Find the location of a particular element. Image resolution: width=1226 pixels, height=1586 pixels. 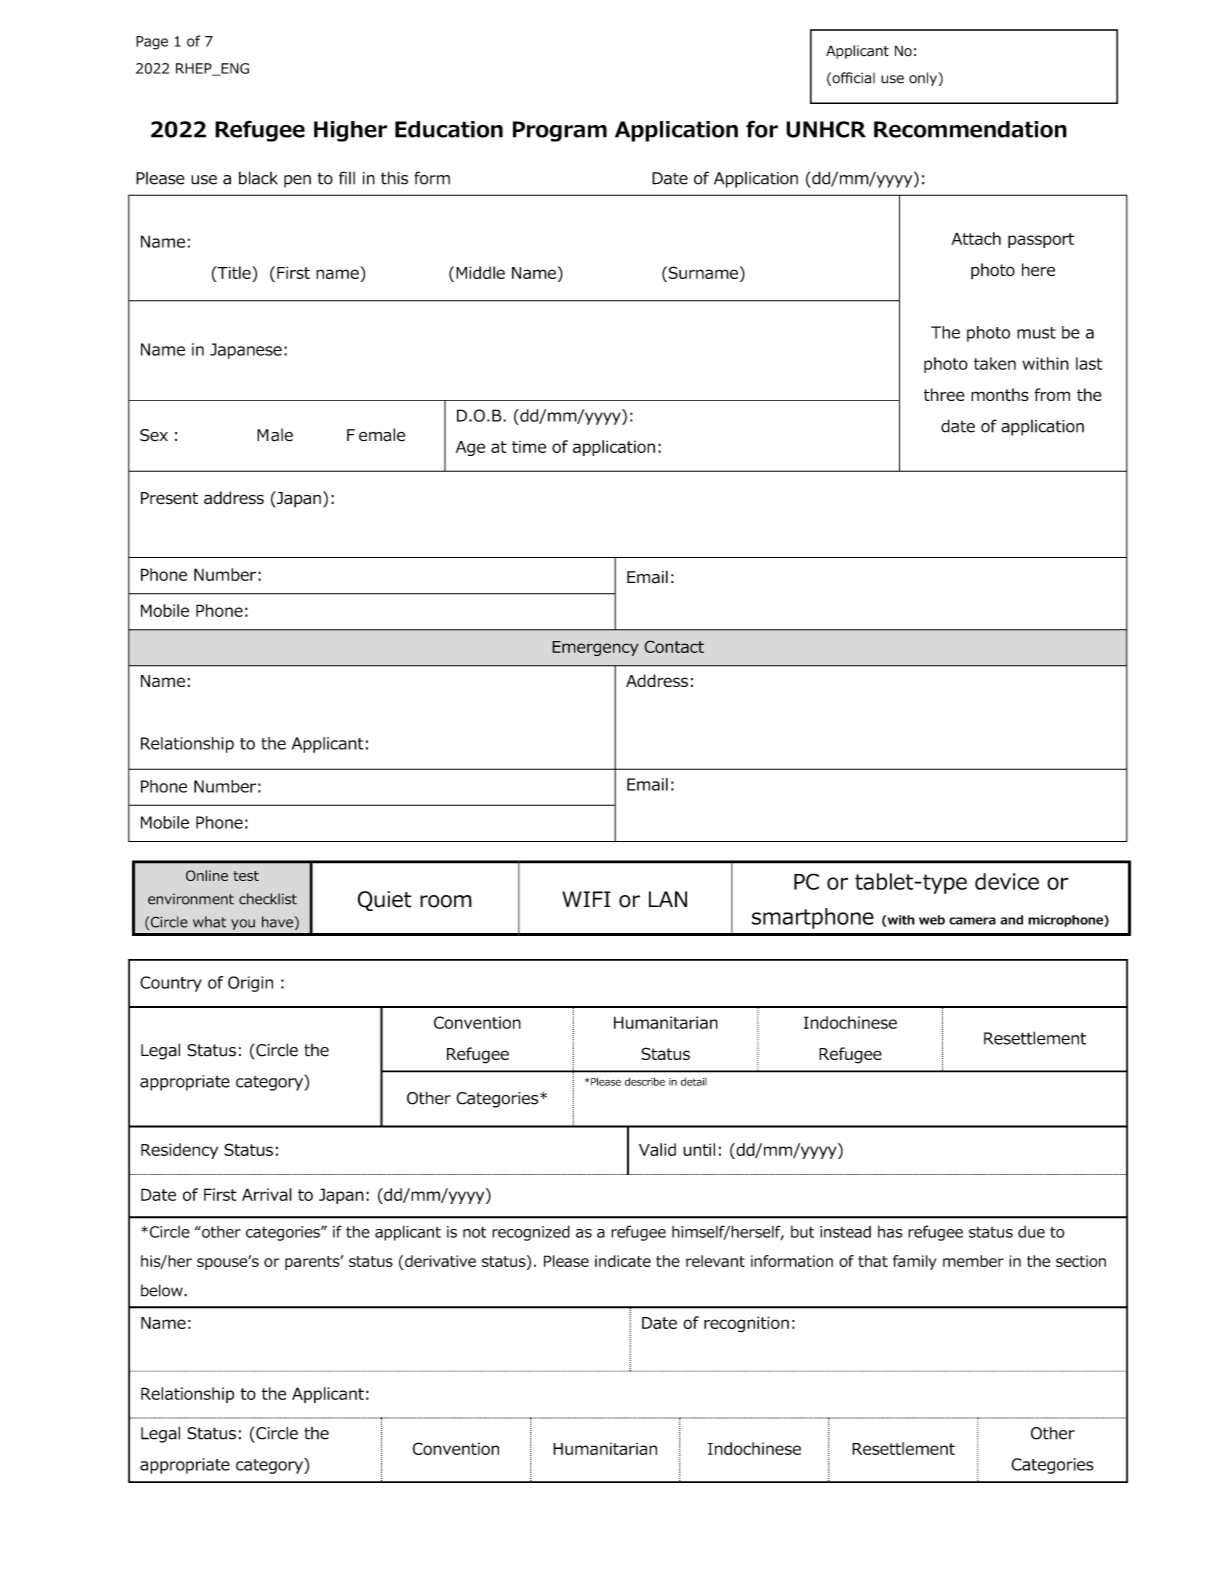

Higher is located at coordinates (350, 131).
